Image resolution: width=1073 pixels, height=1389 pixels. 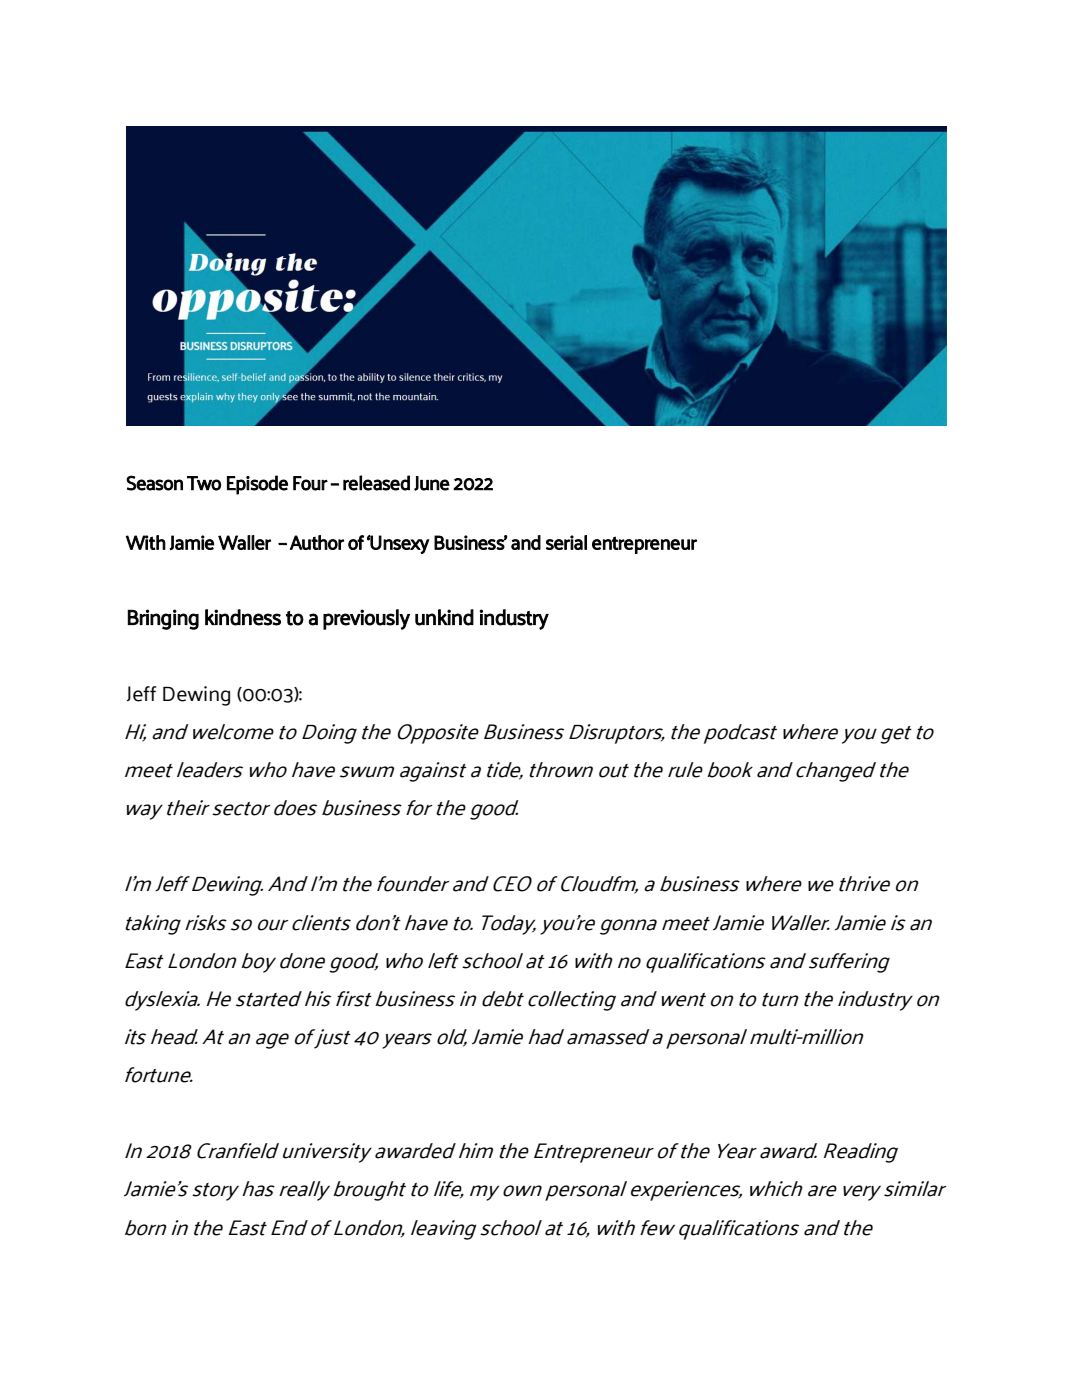 I want to click on kindness, so click(x=243, y=617).
